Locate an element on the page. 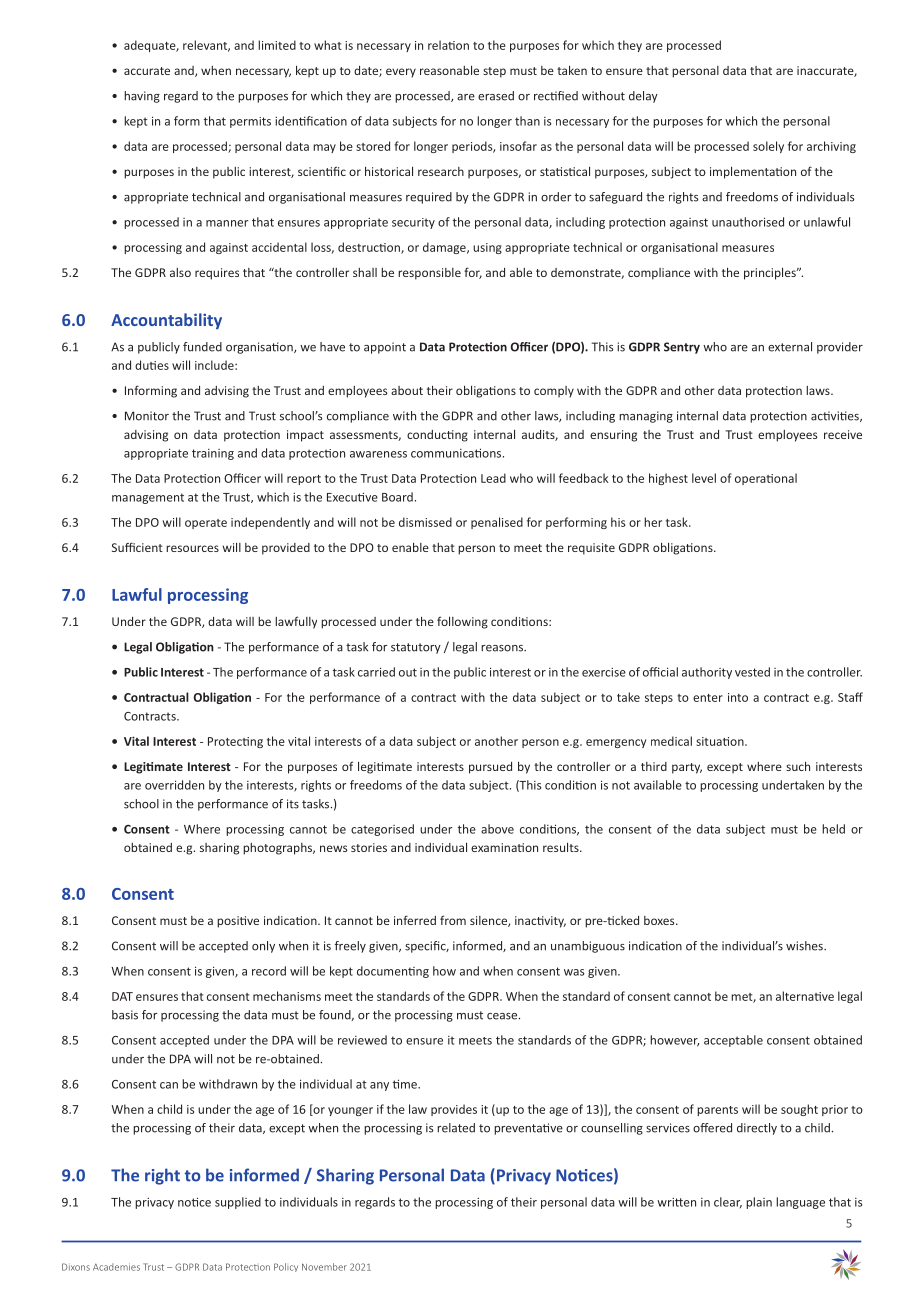 The height and width of the document is (1308, 924). erased is located at coordinates (496, 96).
